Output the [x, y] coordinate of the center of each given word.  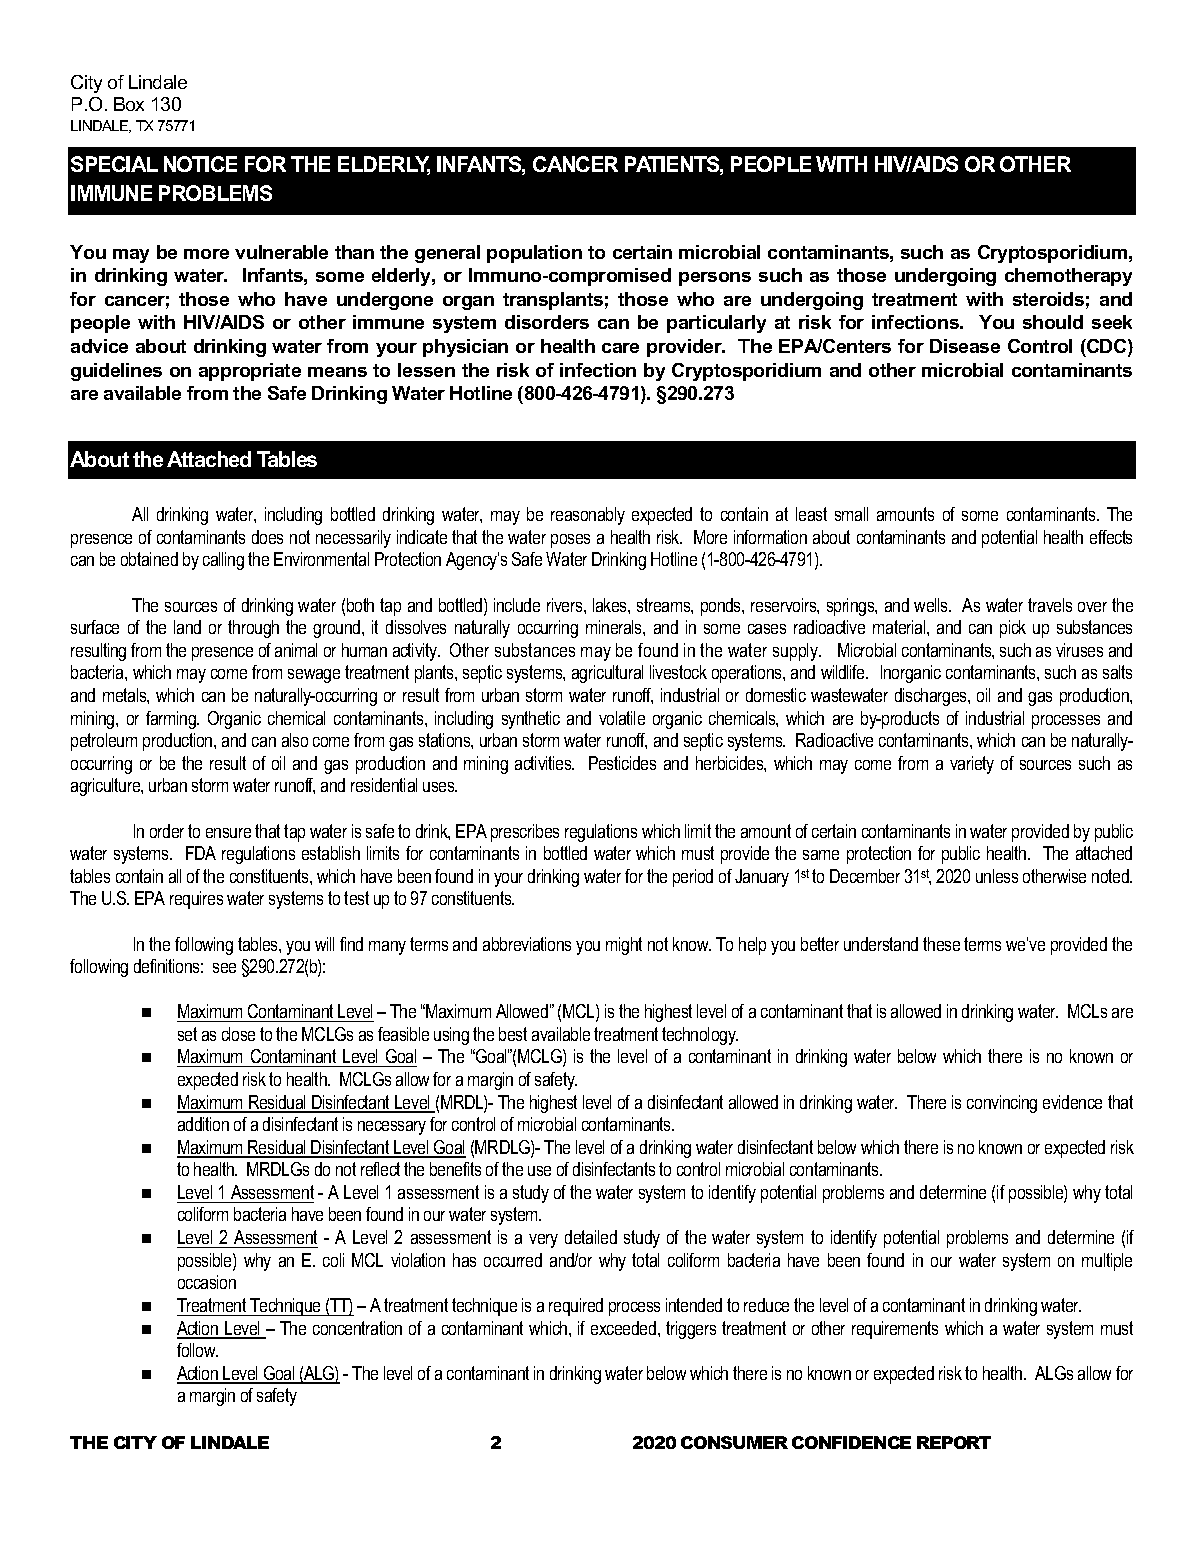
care [620, 348]
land [187, 627]
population [534, 254]
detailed [591, 1237]
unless [997, 876]
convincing [1002, 1104]
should [1053, 322]
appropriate [250, 372]
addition [203, 1124]
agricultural [607, 674]
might [624, 946]
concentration [357, 1328]
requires [196, 900]
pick [1013, 629]
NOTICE [200, 164]
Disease [965, 346]
